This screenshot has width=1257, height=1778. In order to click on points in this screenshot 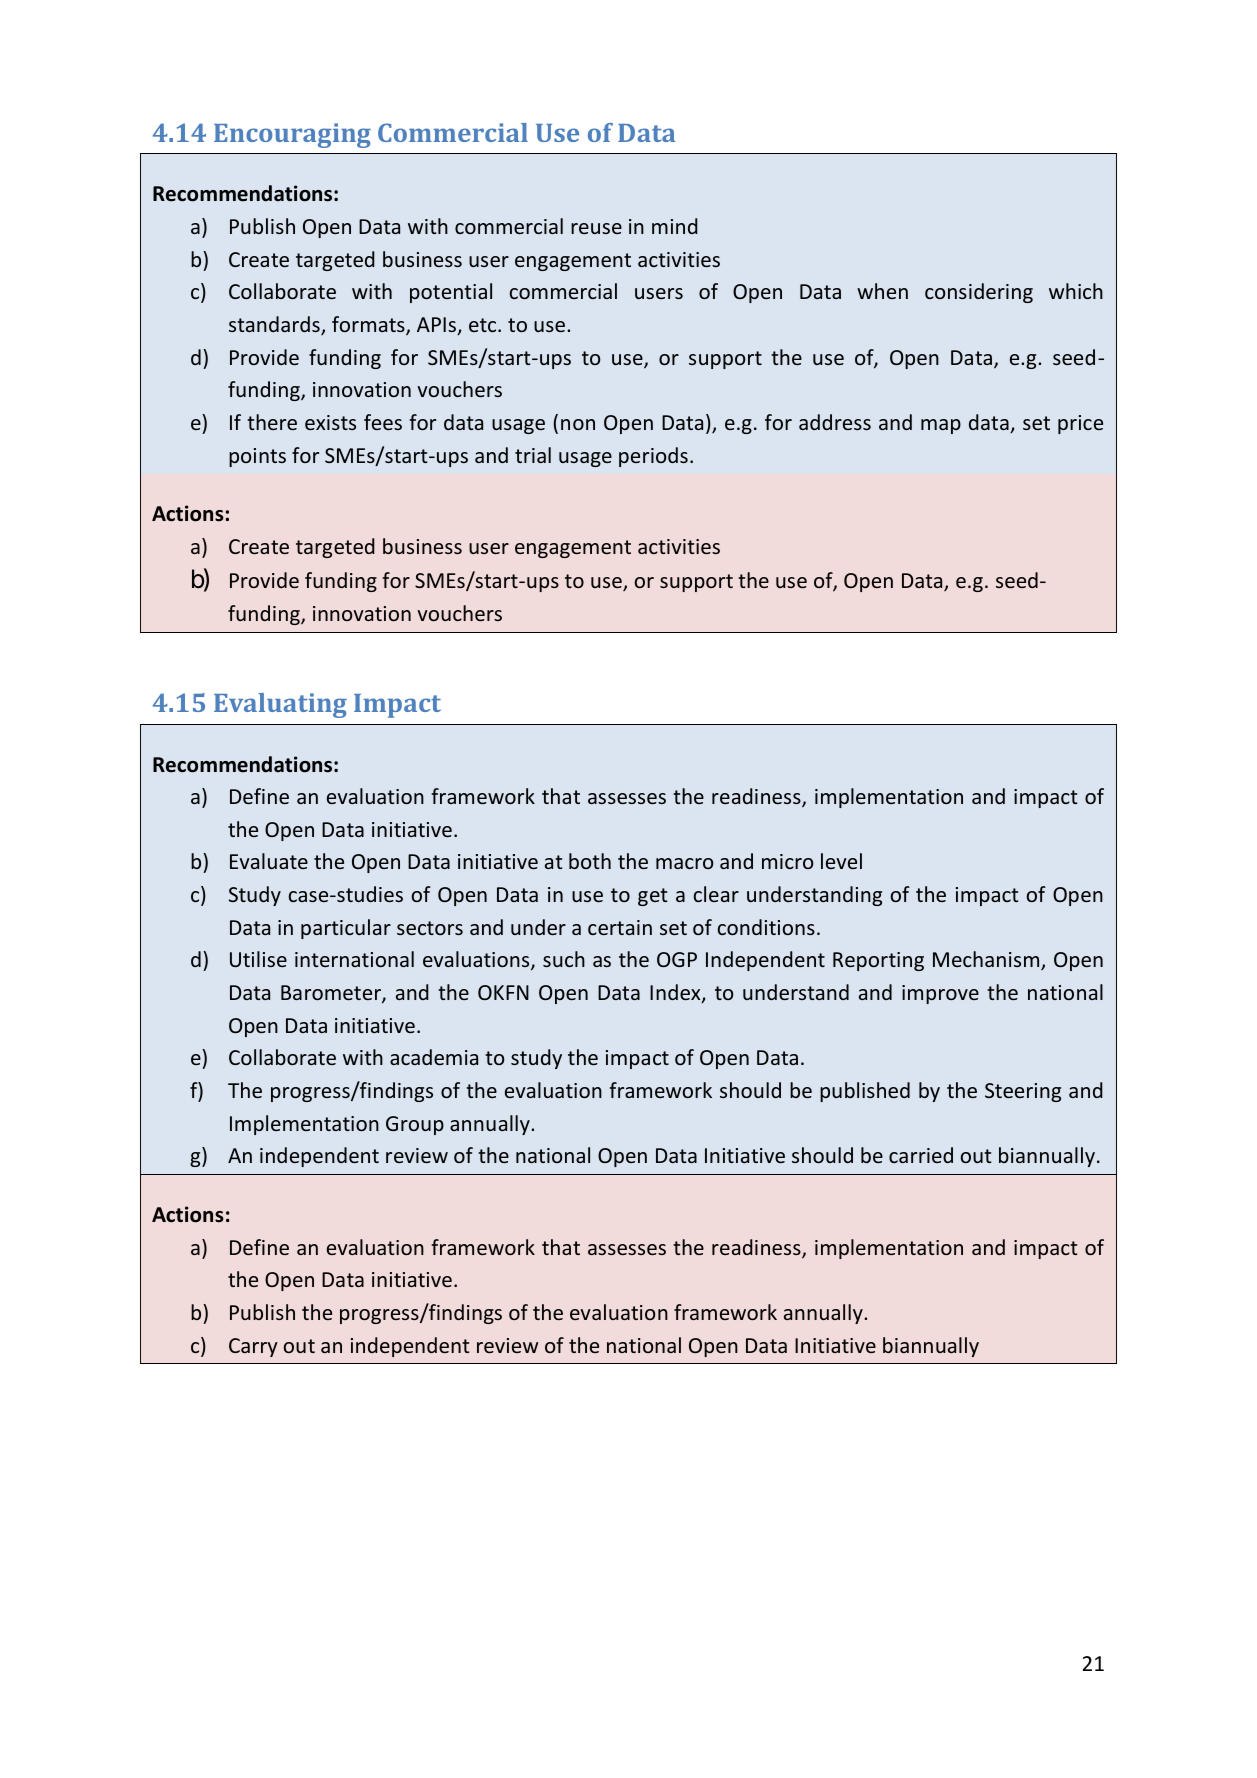, I will do `click(257, 457)`.
